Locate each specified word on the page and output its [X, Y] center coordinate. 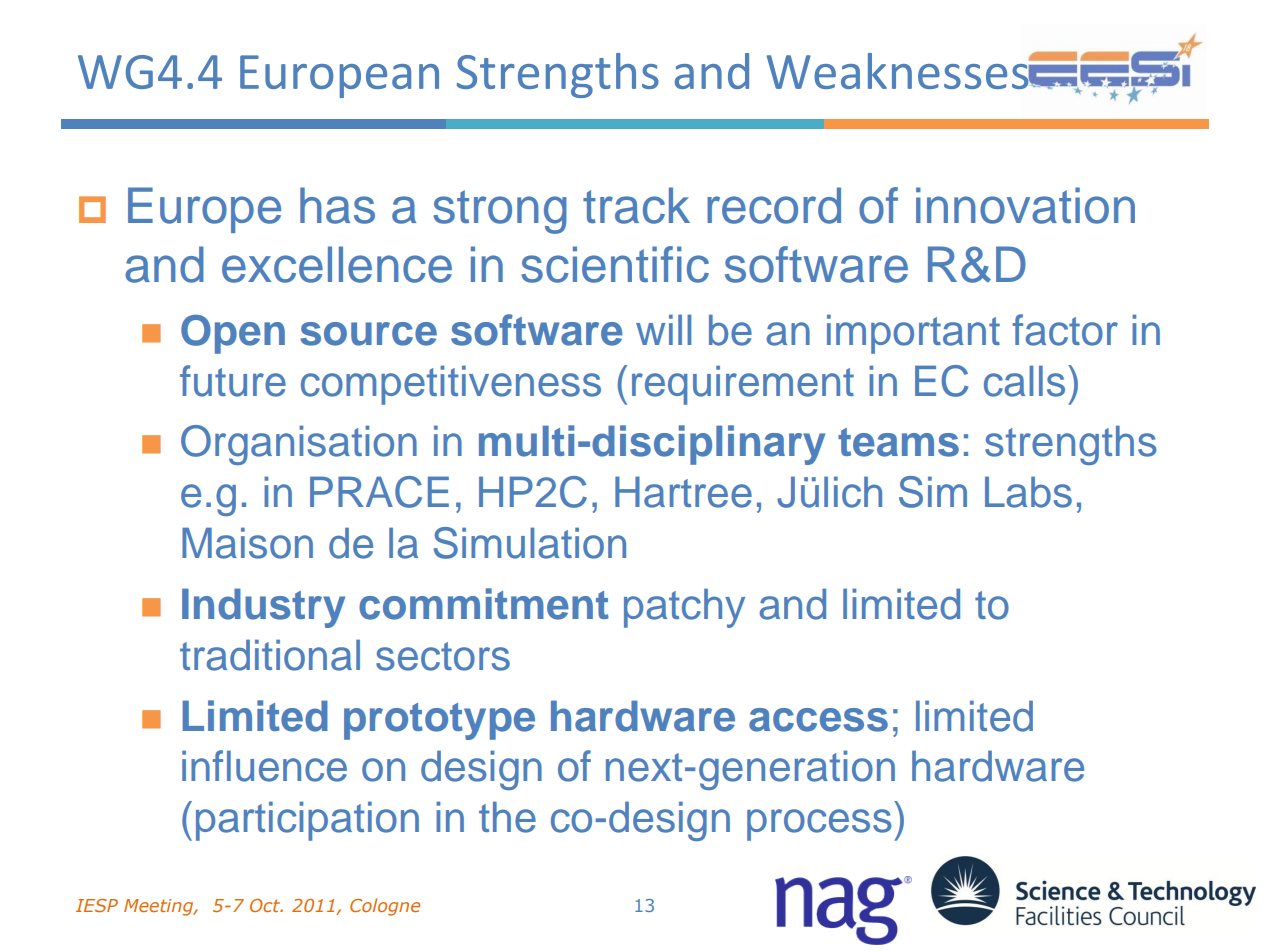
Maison [247, 543]
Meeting [160, 907]
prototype [439, 721]
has [337, 205]
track [636, 205]
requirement [743, 385]
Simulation [530, 543]
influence [264, 766]
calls [1024, 381]
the [507, 817]
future [233, 381]
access [818, 720]
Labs [1028, 492]
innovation [1025, 205]
